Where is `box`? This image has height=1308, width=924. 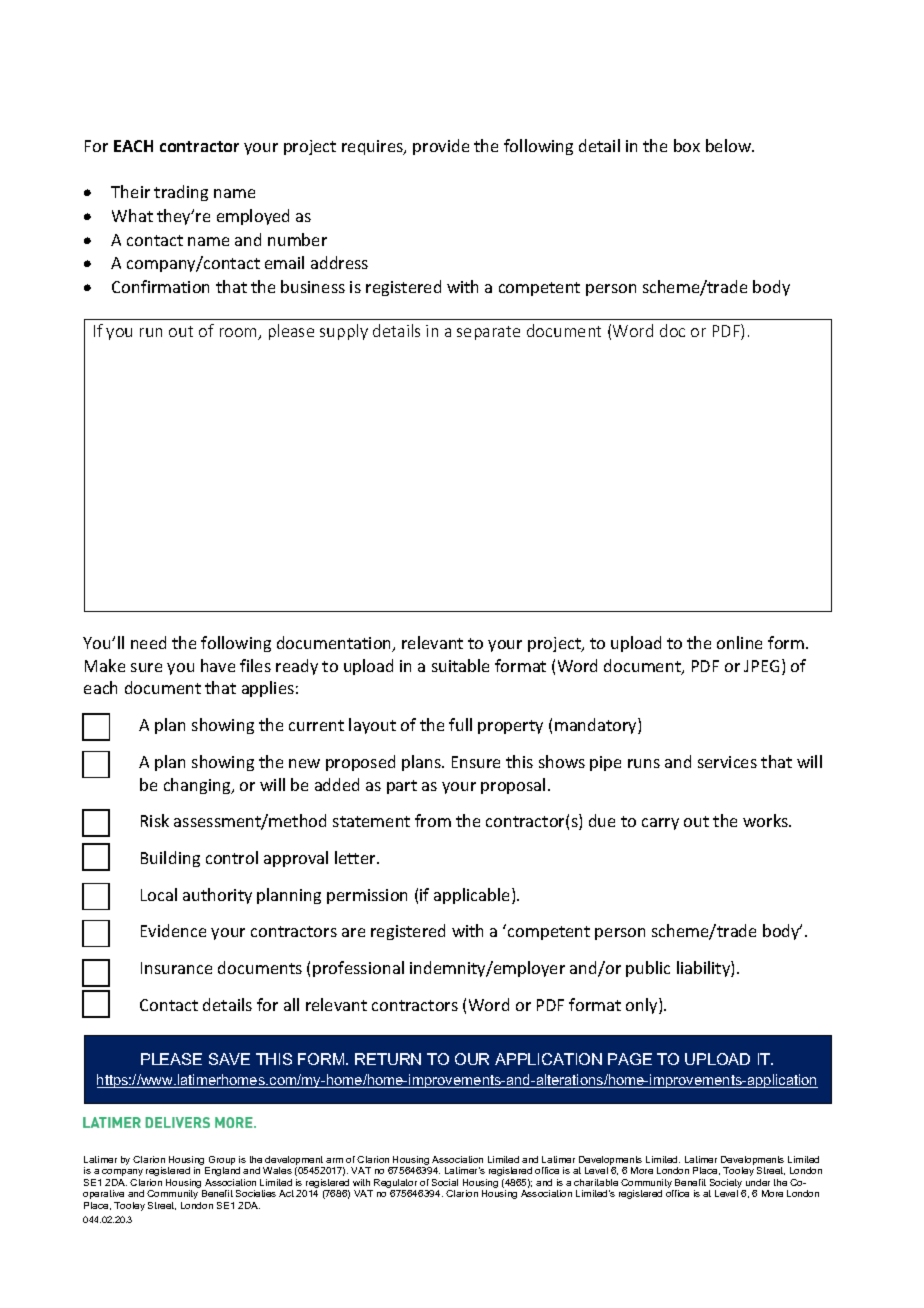
box is located at coordinates (687, 145).
